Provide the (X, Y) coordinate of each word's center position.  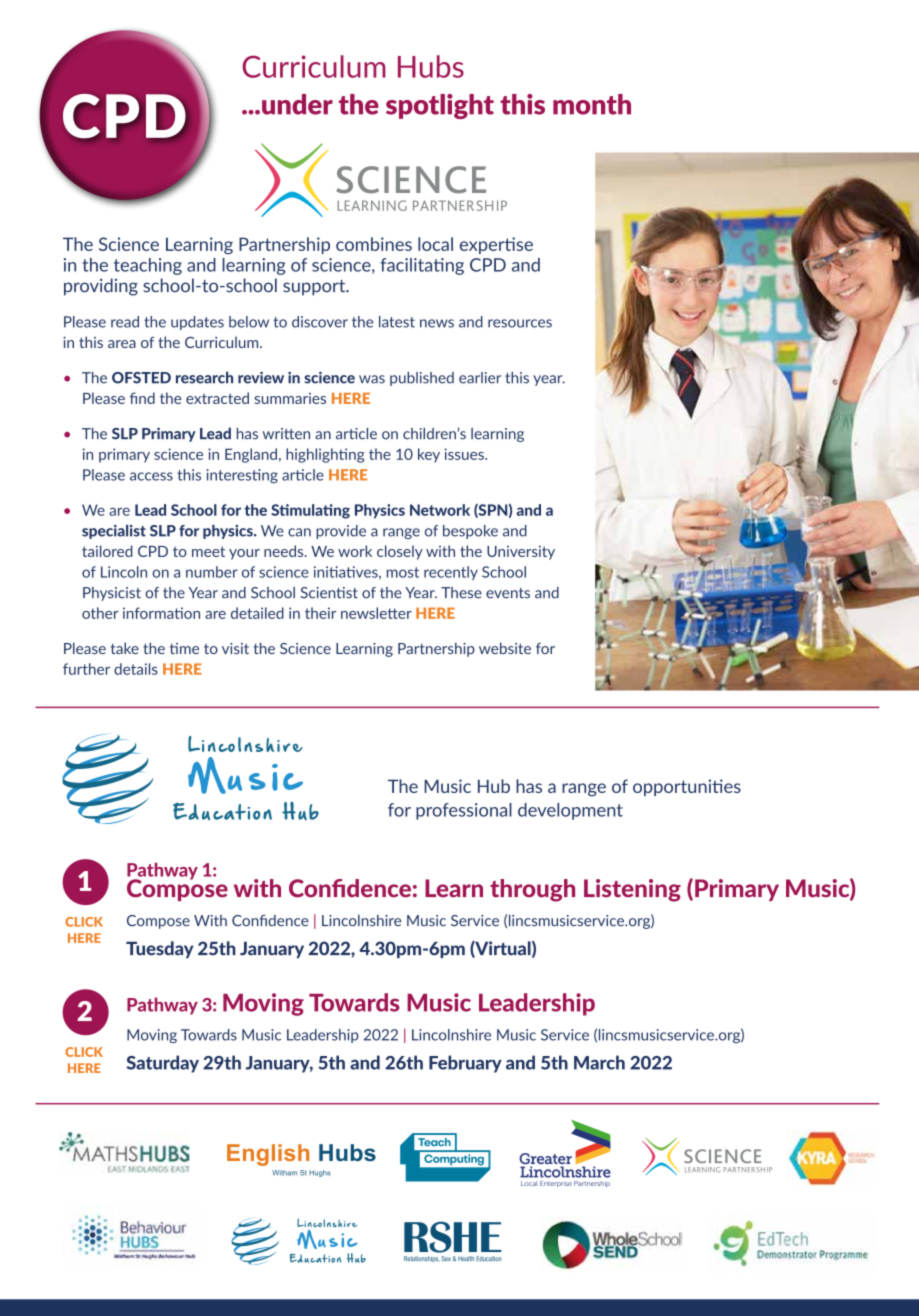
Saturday (162, 1064)
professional (464, 811)
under (297, 104)
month (592, 104)
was (372, 379)
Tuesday (159, 949)
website (505, 648)
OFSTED (141, 378)
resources (520, 323)
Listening (632, 890)
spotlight (440, 106)
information (161, 613)
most (403, 572)
